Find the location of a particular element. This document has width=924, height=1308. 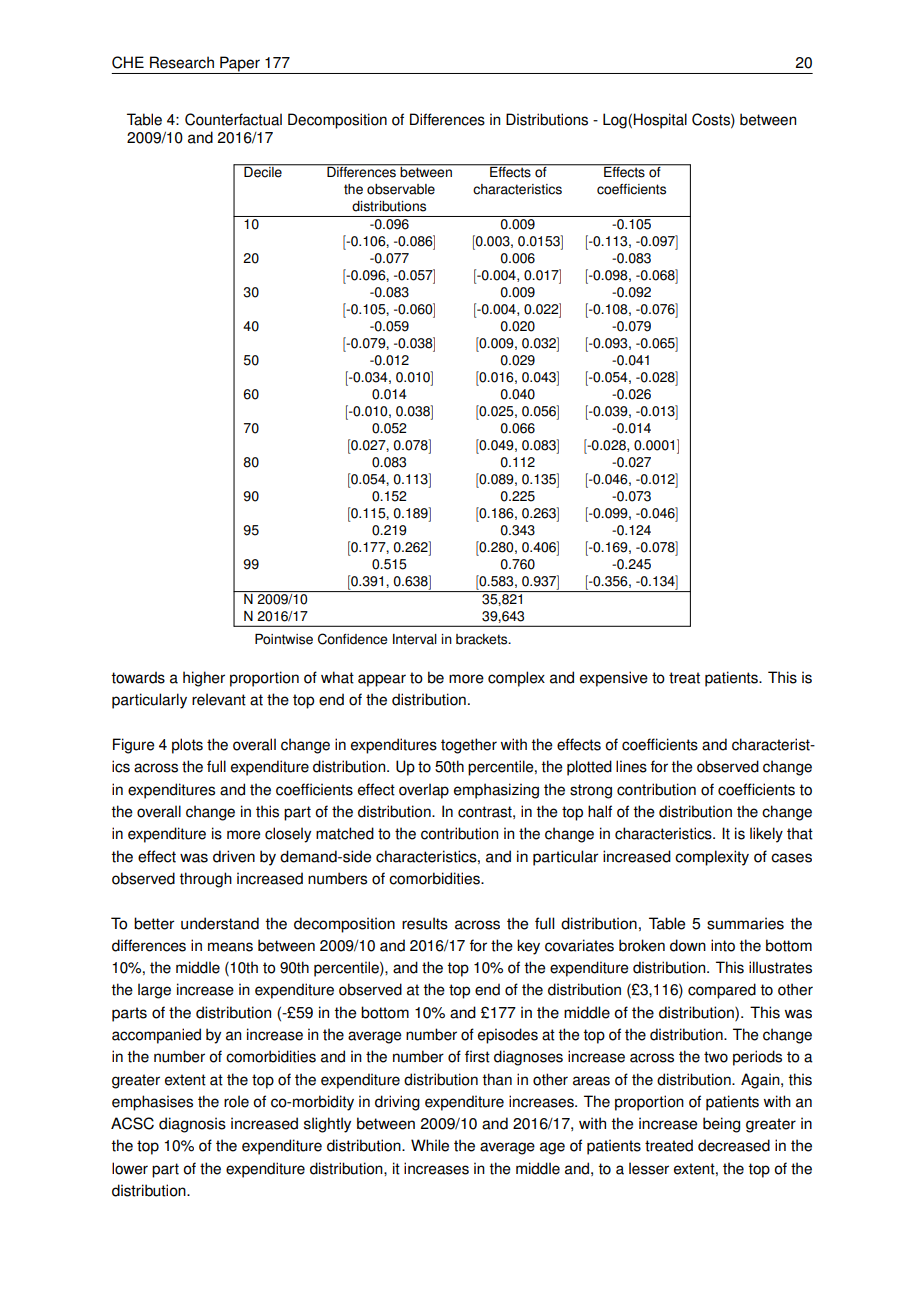

expensive is located at coordinates (614, 679).
